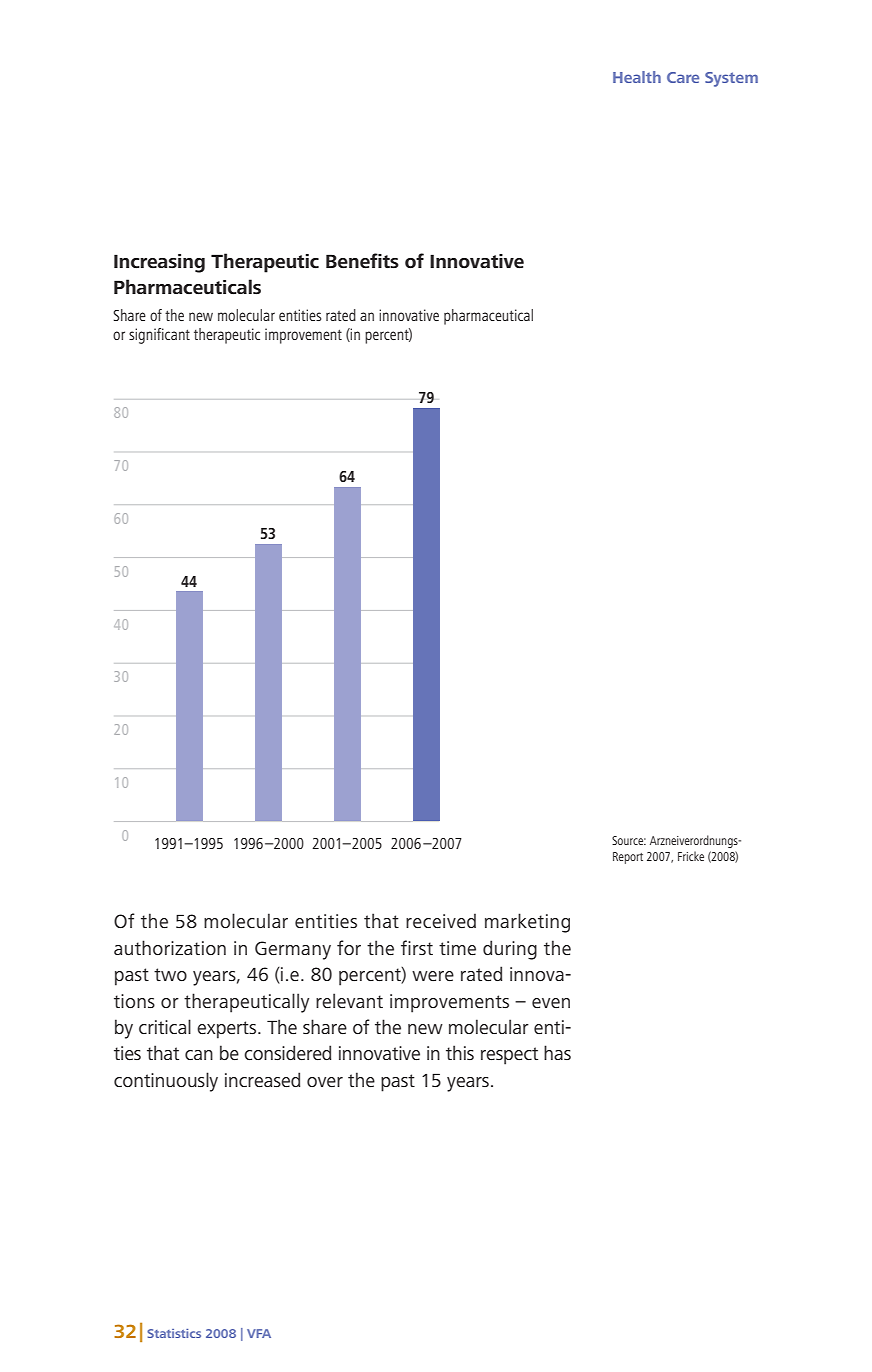  I want to click on Fricke, so click(691, 856).
